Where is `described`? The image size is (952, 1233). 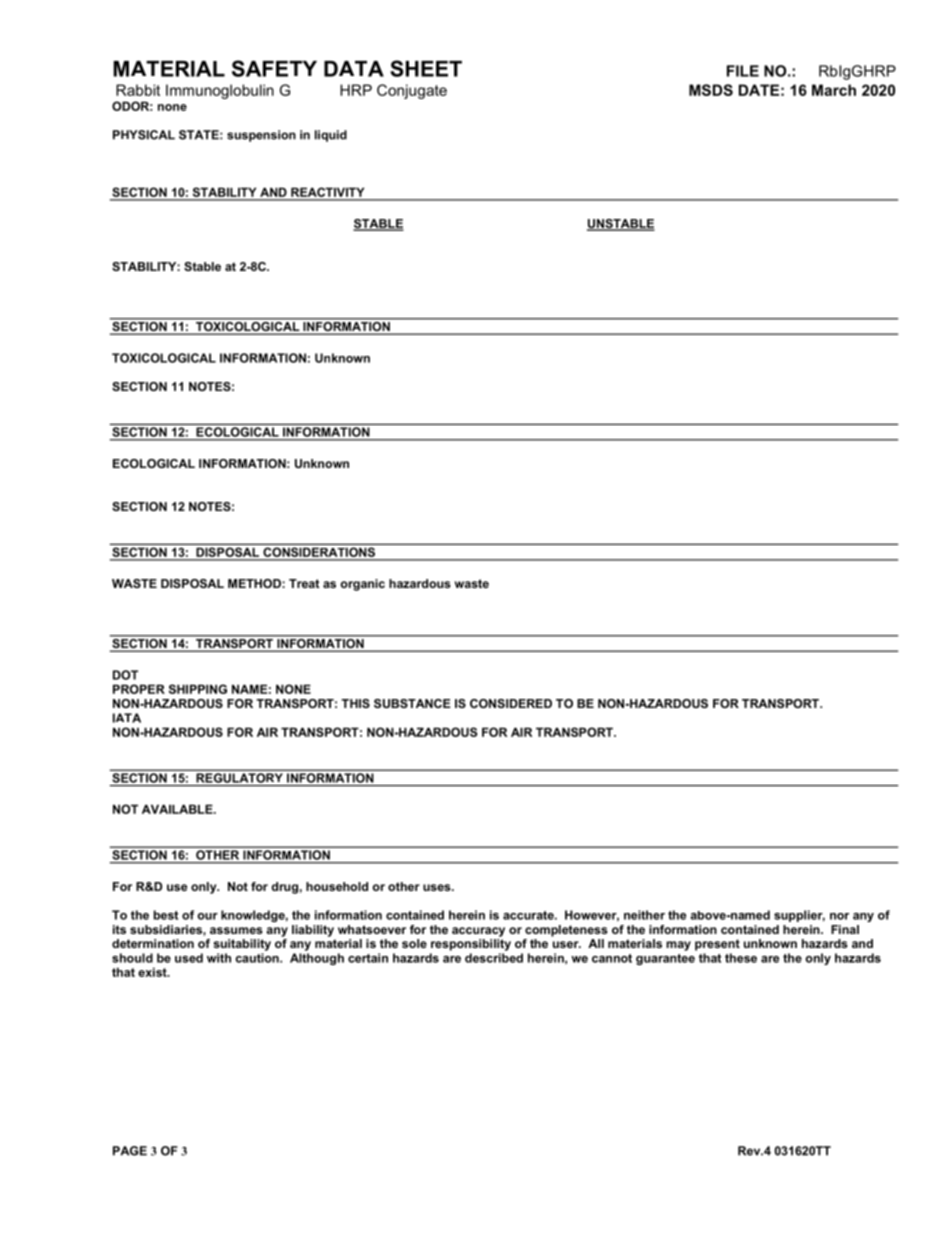 described is located at coordinates (494, 958).
